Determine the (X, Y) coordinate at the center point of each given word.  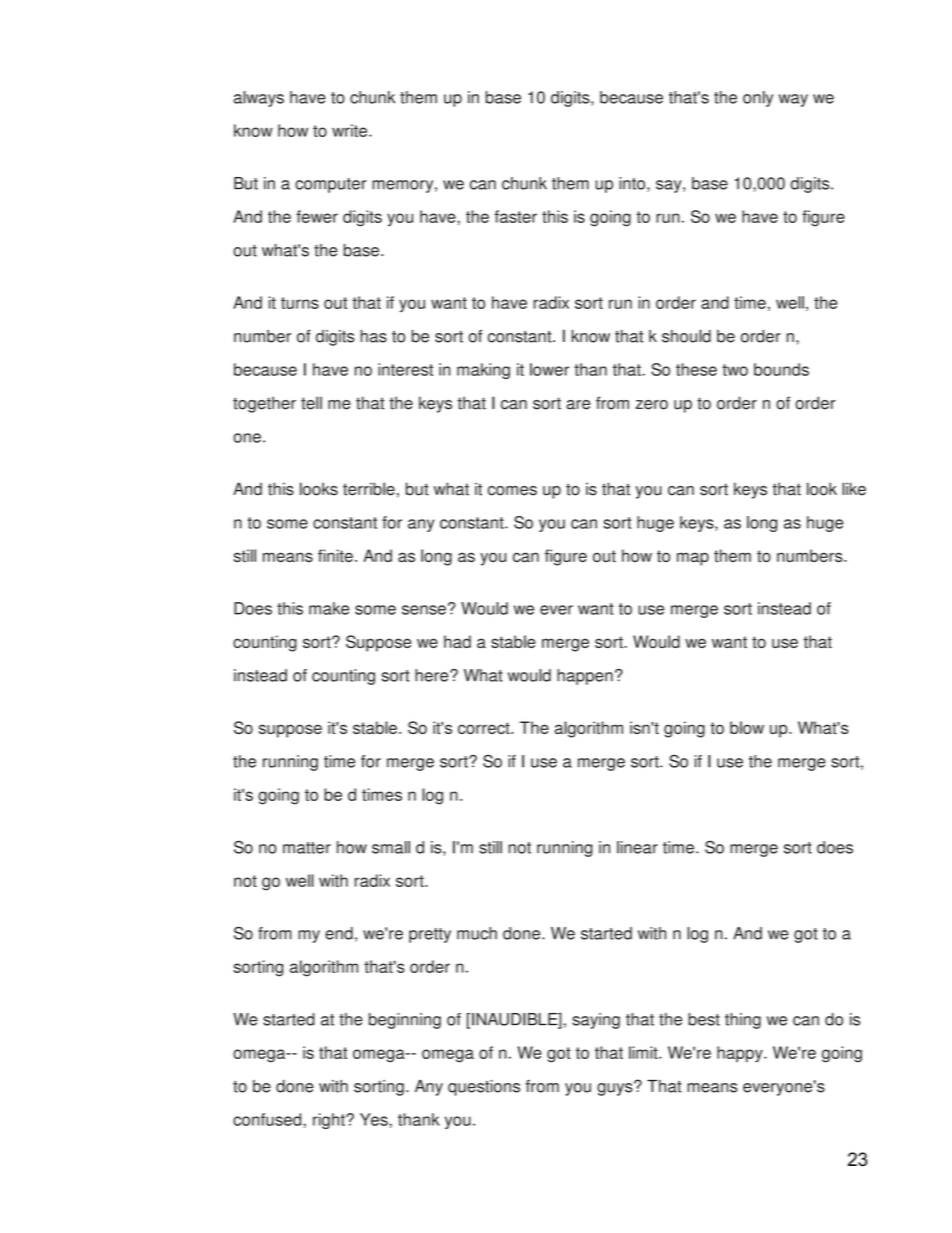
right (330, 1121)
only (758, 99)
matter (307, 848)
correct (485, 728)
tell (311, 403)
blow (747, 727)
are (578, 405)
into (632, 183)
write (349, 130)
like (854, 489)
